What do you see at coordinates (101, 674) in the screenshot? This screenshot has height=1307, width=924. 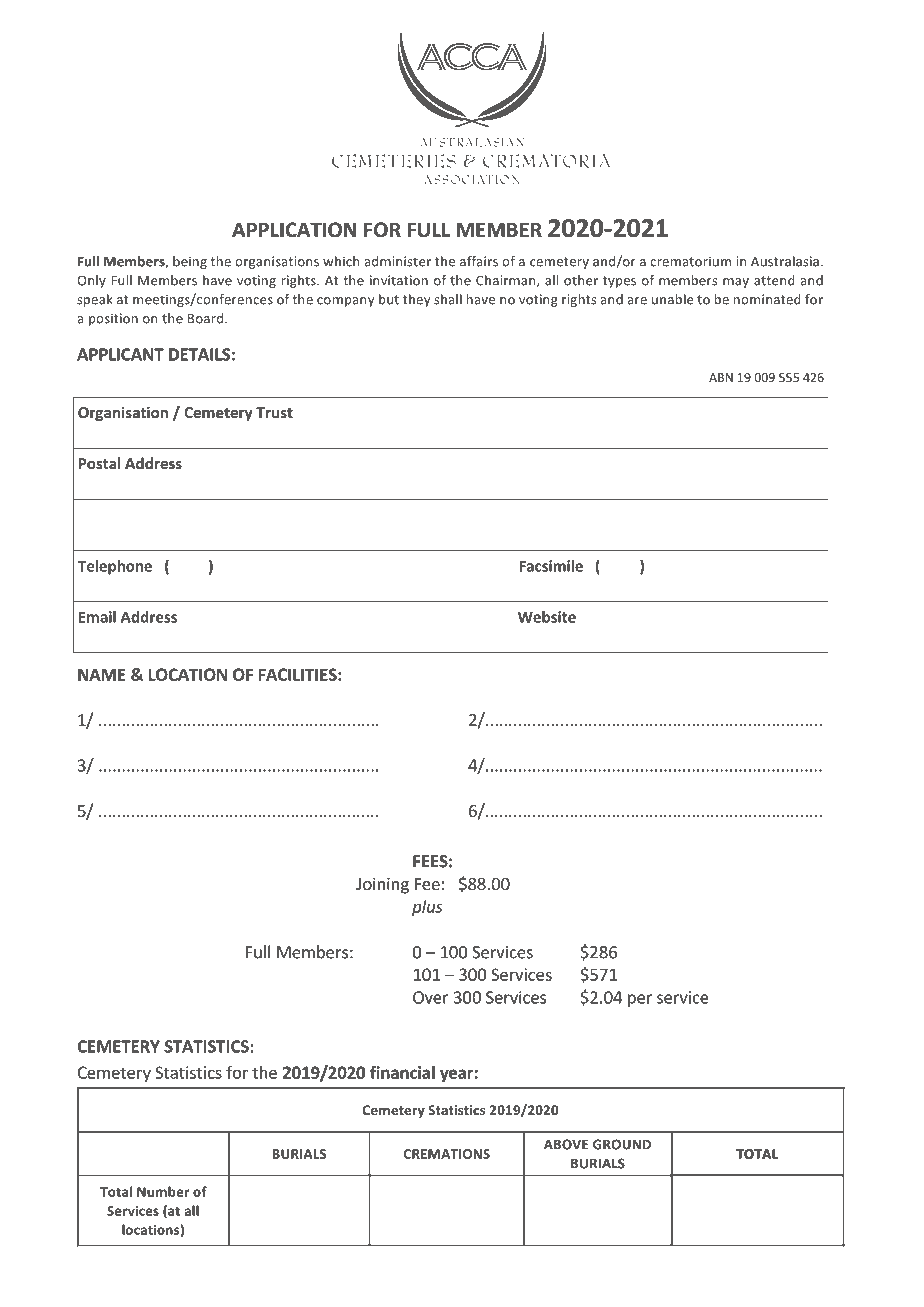 I see `NAME` at bounding box center [101, 674].
